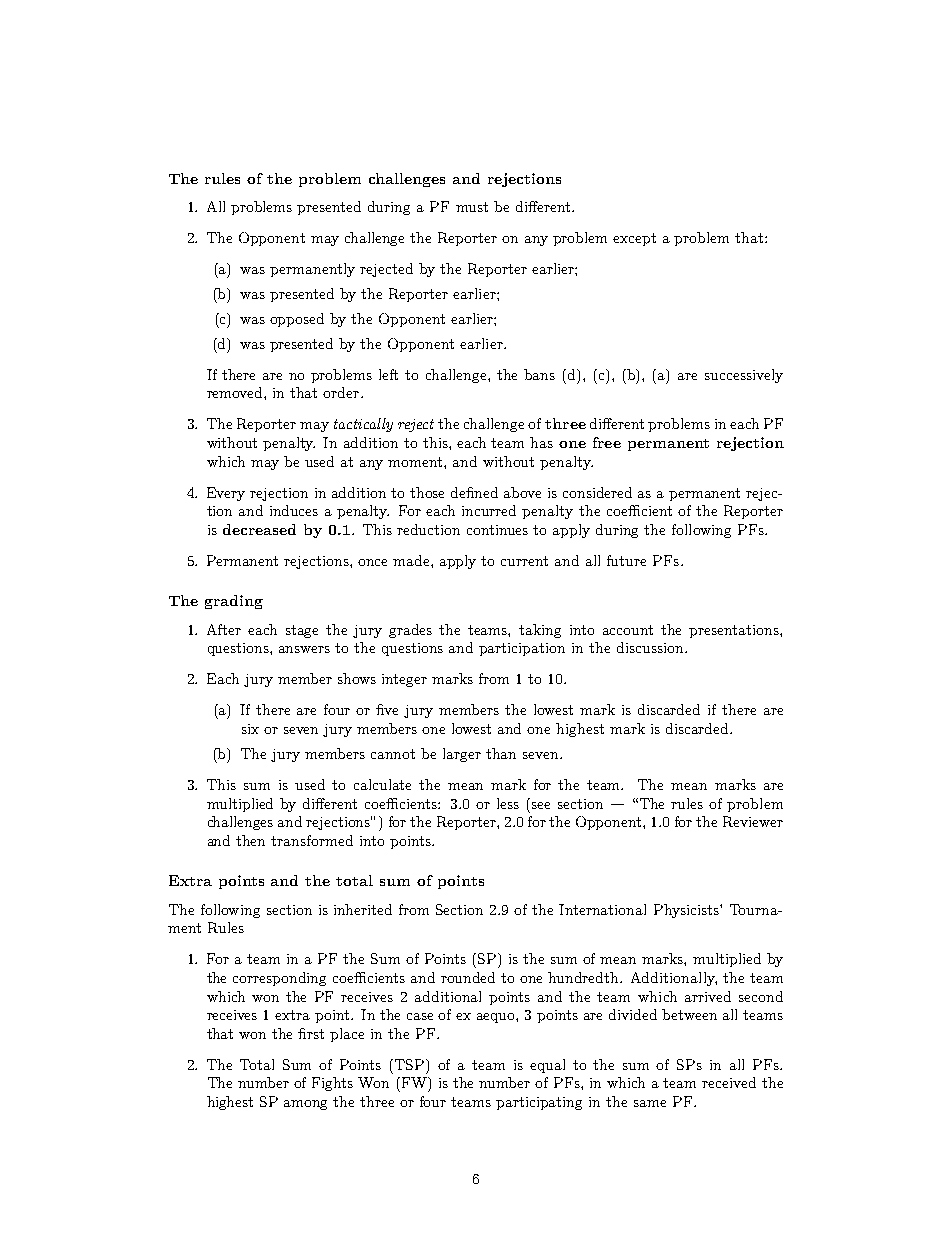 Image resolution: width=952 pixels, height=1233 pixels. What do you see at coordinates (472, 207) in the document?
I see `must` at bounding box center [472, 207].
